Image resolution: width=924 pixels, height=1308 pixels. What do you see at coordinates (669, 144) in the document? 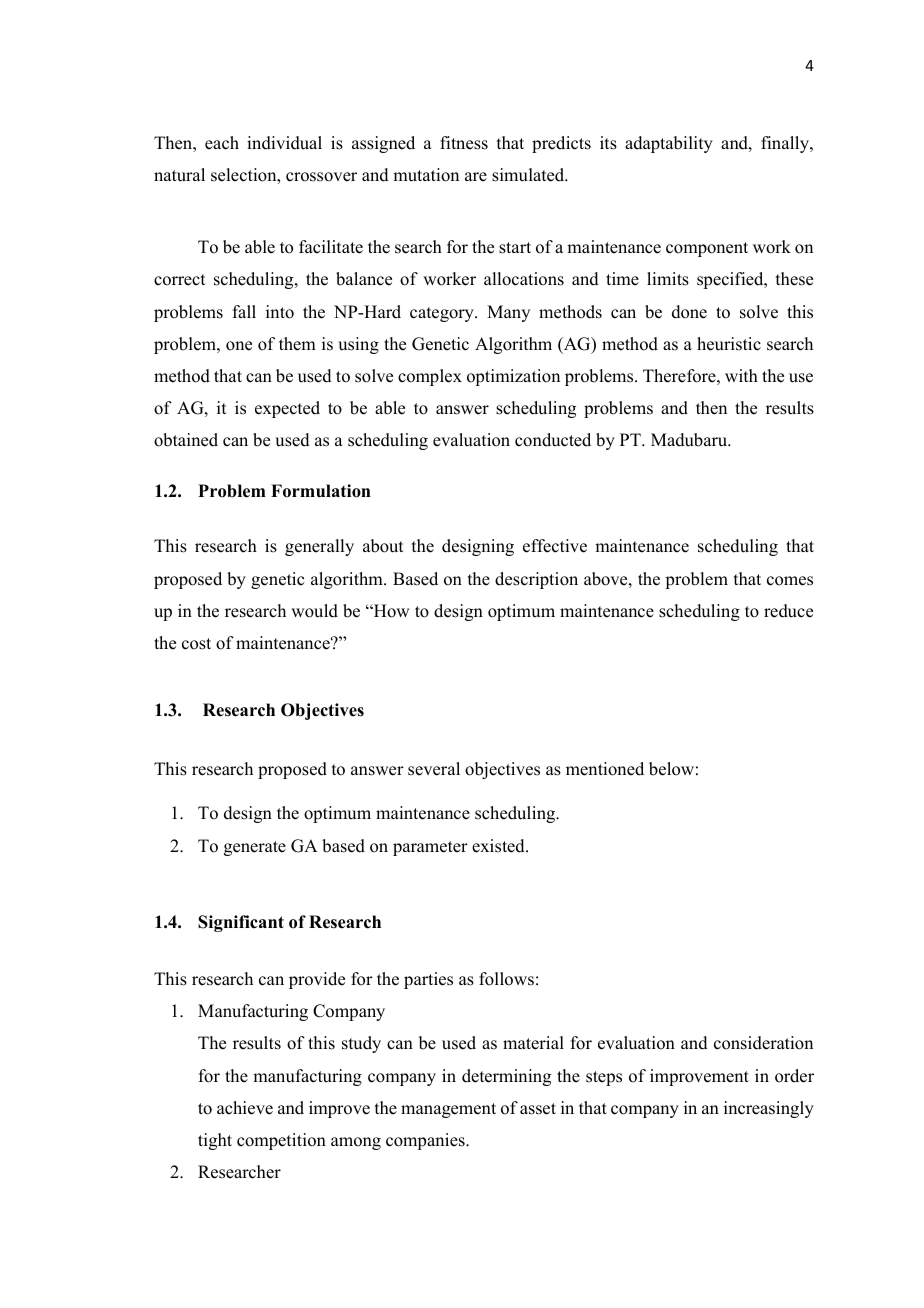
I see `adaptability` at bounding box center [669, 144].
